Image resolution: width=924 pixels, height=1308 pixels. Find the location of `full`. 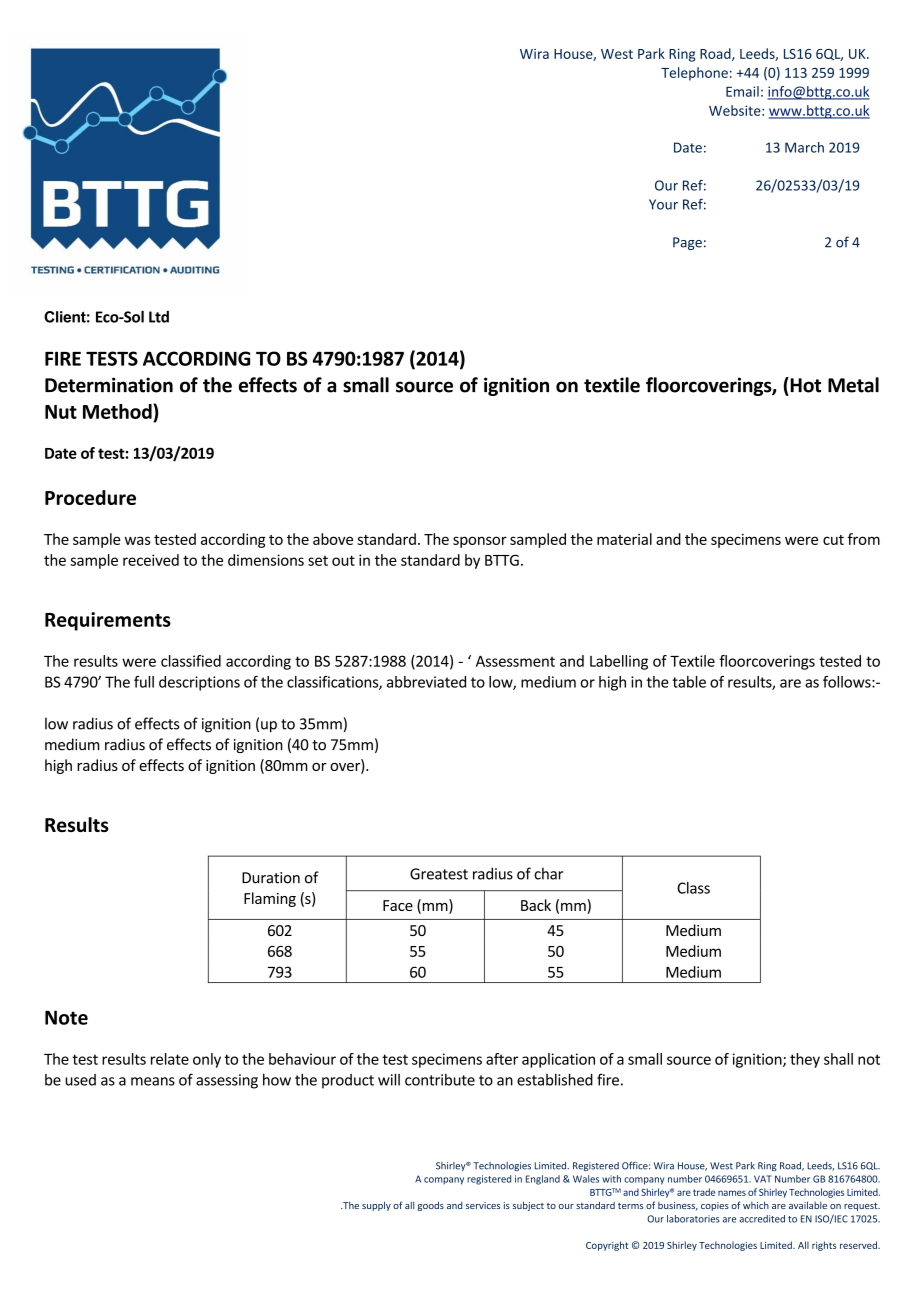

full is located at coordinates (144, 682).
